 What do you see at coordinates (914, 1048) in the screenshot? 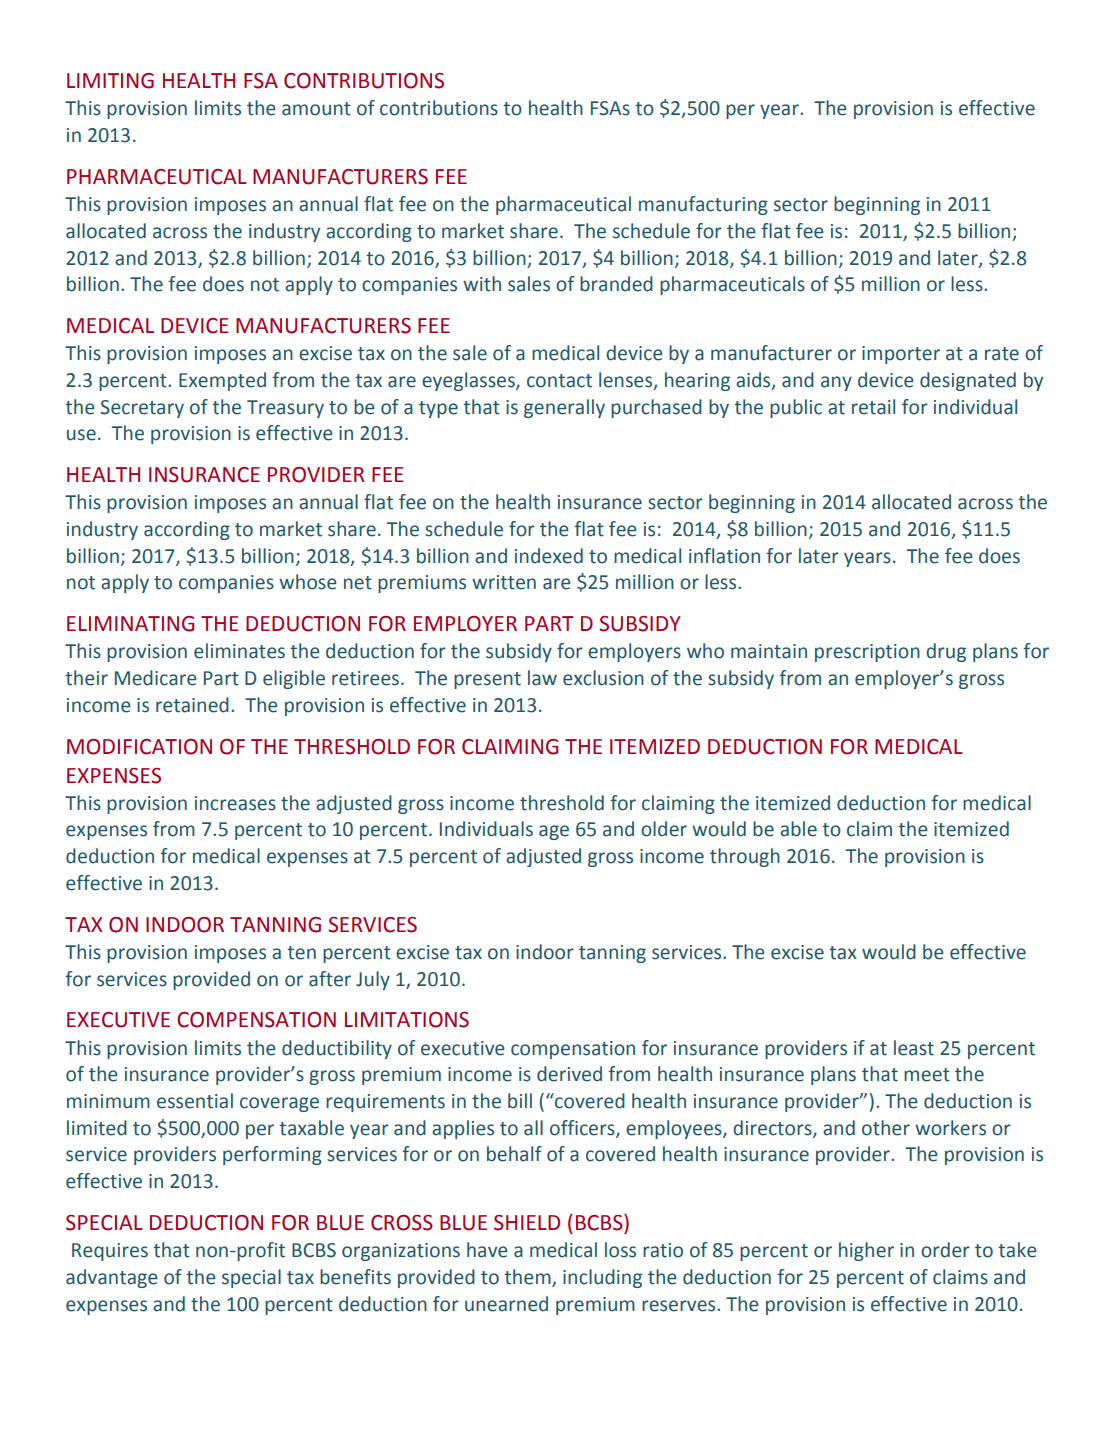
I see `least` at bounding box center [914, 1048].
